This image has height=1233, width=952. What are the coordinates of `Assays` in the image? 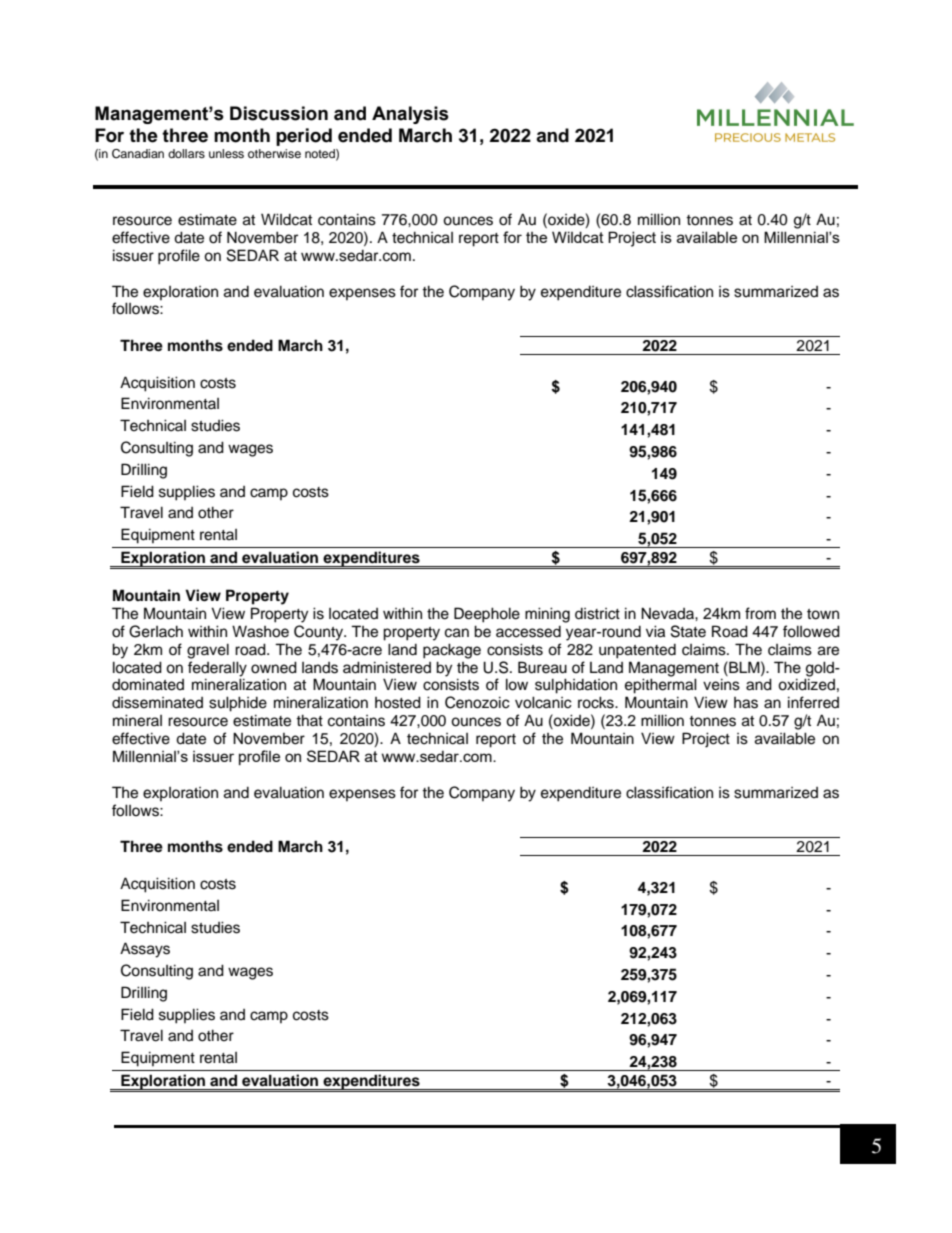 It's located at (145, 950).
